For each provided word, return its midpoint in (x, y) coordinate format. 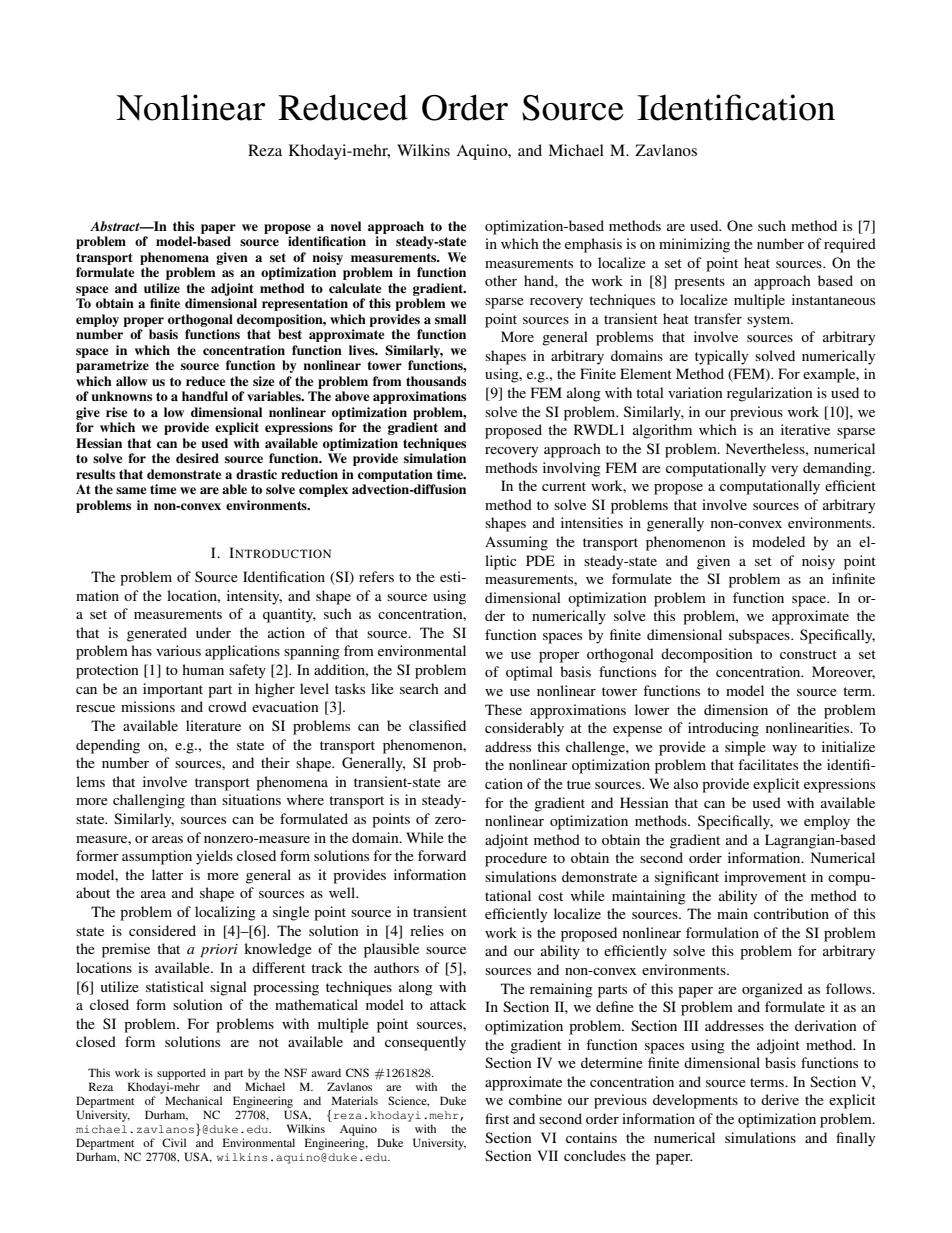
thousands (436, 381)
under (213, 632)
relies (427, 930)
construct (808, 654)
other (501, 280)
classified (437, 725)
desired (197, 458)
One (740, 225)
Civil (174, 1142)
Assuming (516, 543)
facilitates (768, 764)
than (203, 799)
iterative (805, 429)
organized (772, 990)
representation (305, 304)
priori (219, 951)
